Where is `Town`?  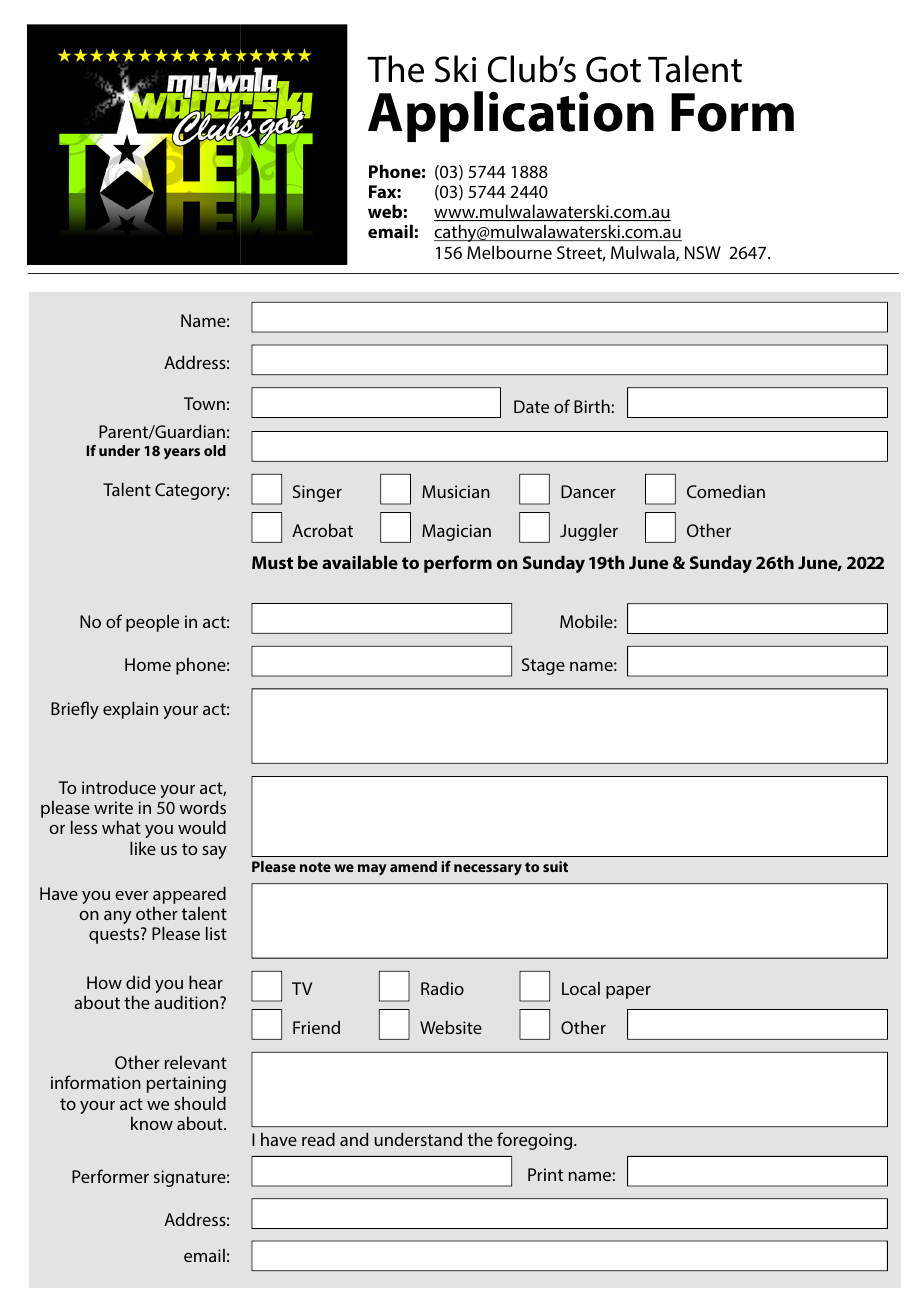 Town is located at coordinates (204, 403).
